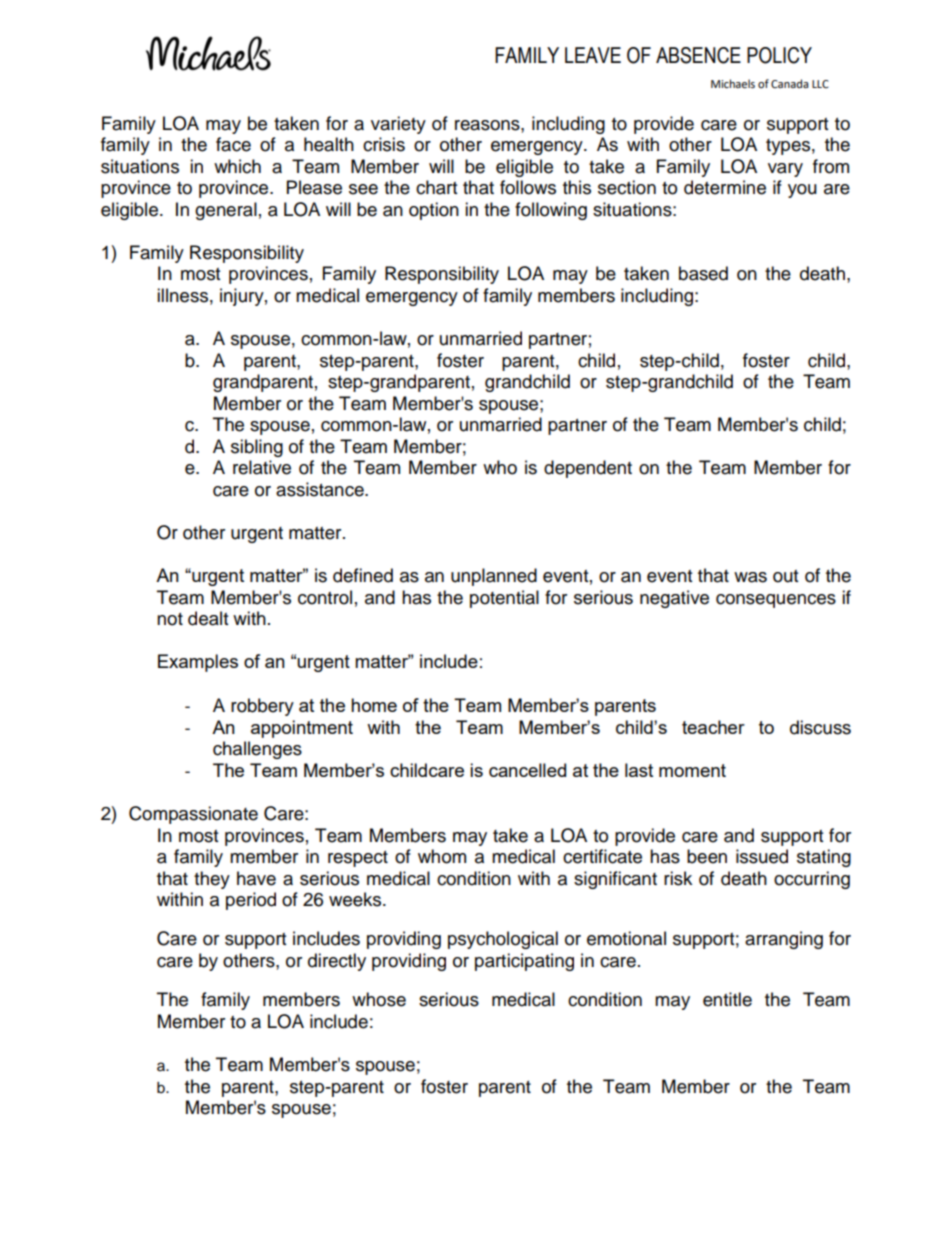 This screenshot has width=952, height=1233. Describe the element at coordinates (733, 84) in the screenshot. I see `Michaels` at that location.
